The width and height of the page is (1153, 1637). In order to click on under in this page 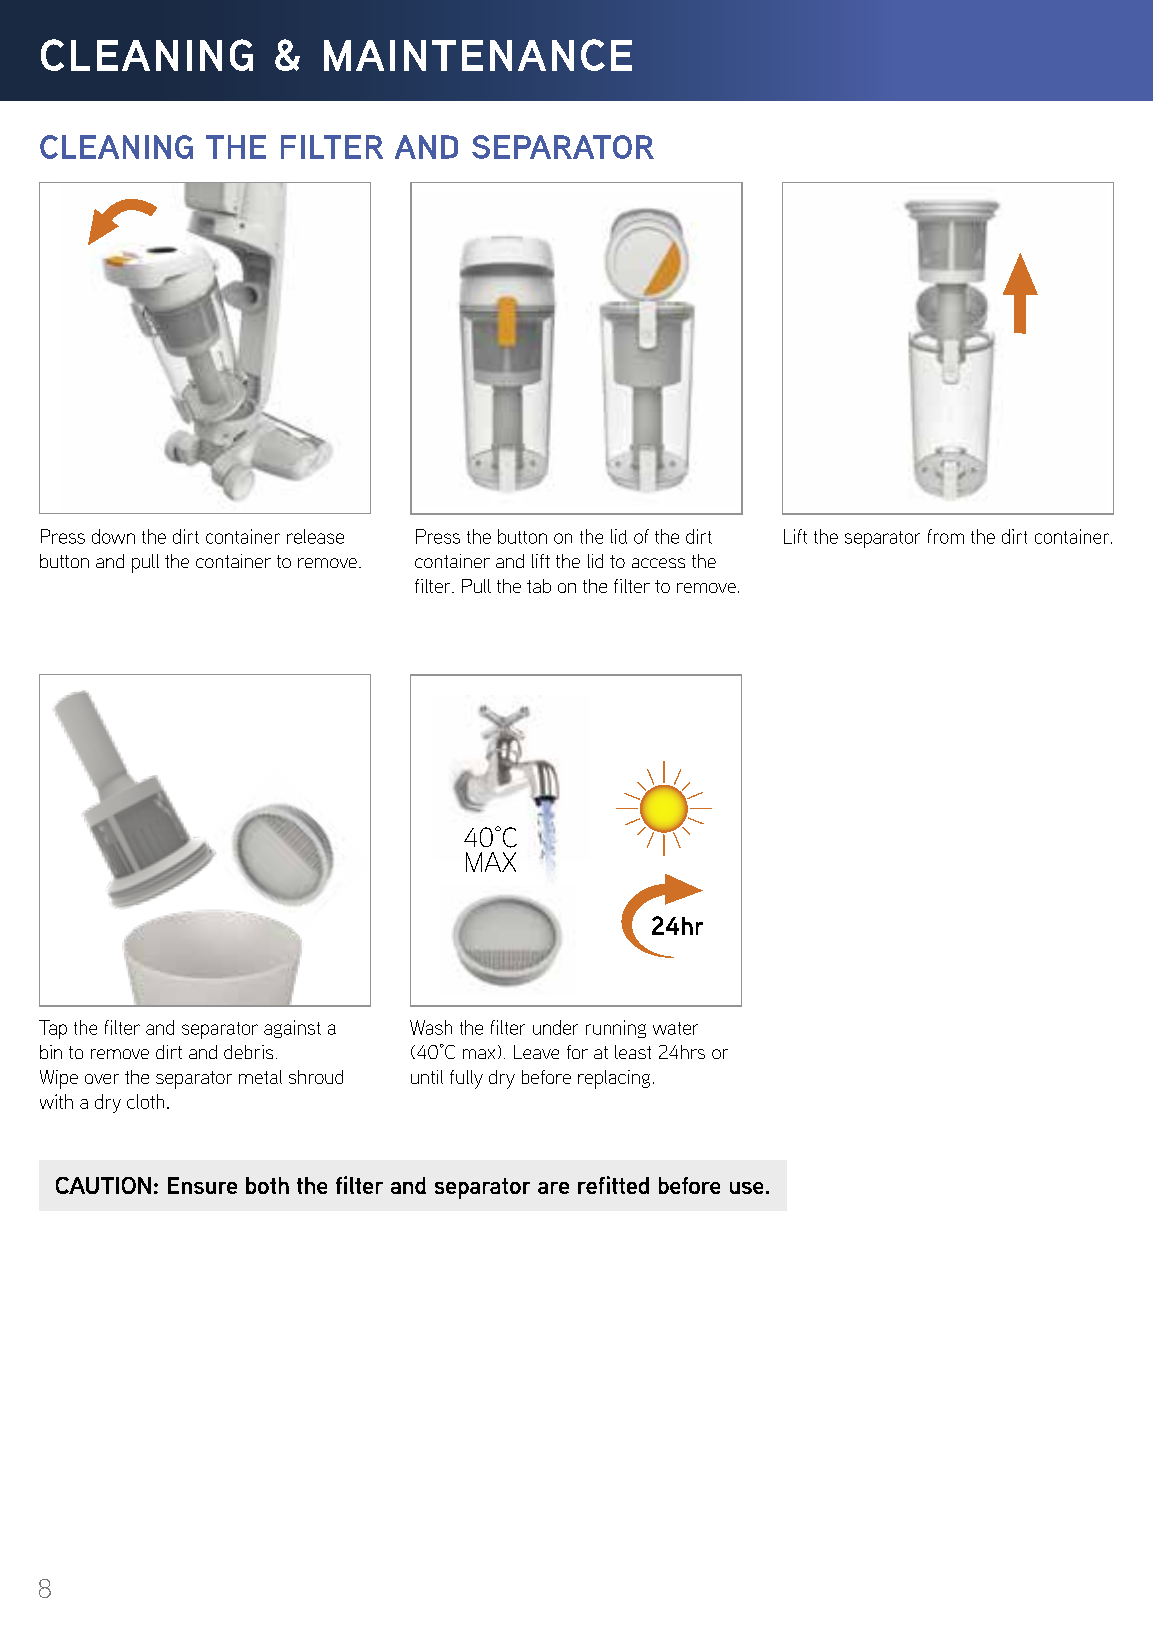, I will do `click(555, 1027)`.
